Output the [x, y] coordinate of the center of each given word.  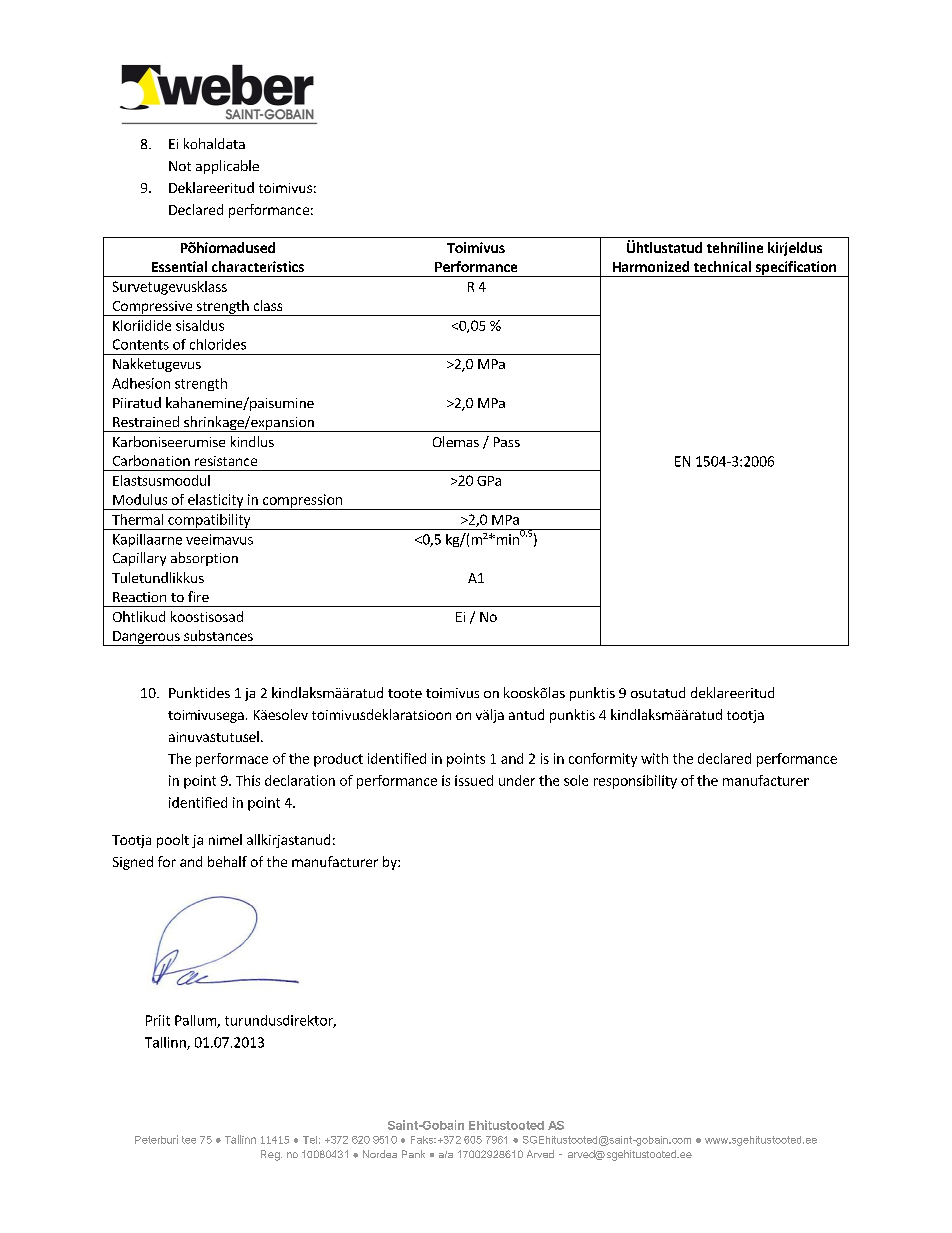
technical [722, 266]
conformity [603, 760]
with [654, 758]
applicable [227, 167]
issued [474, 780]
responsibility [635, 782]
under [517, 780]
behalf [227, 861]
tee [189, 1140]
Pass [507, 442]
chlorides [218, 344]
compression [302, 502]
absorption [204, 559]
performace [232, 760]
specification [795, 269]
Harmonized [651, 266]
